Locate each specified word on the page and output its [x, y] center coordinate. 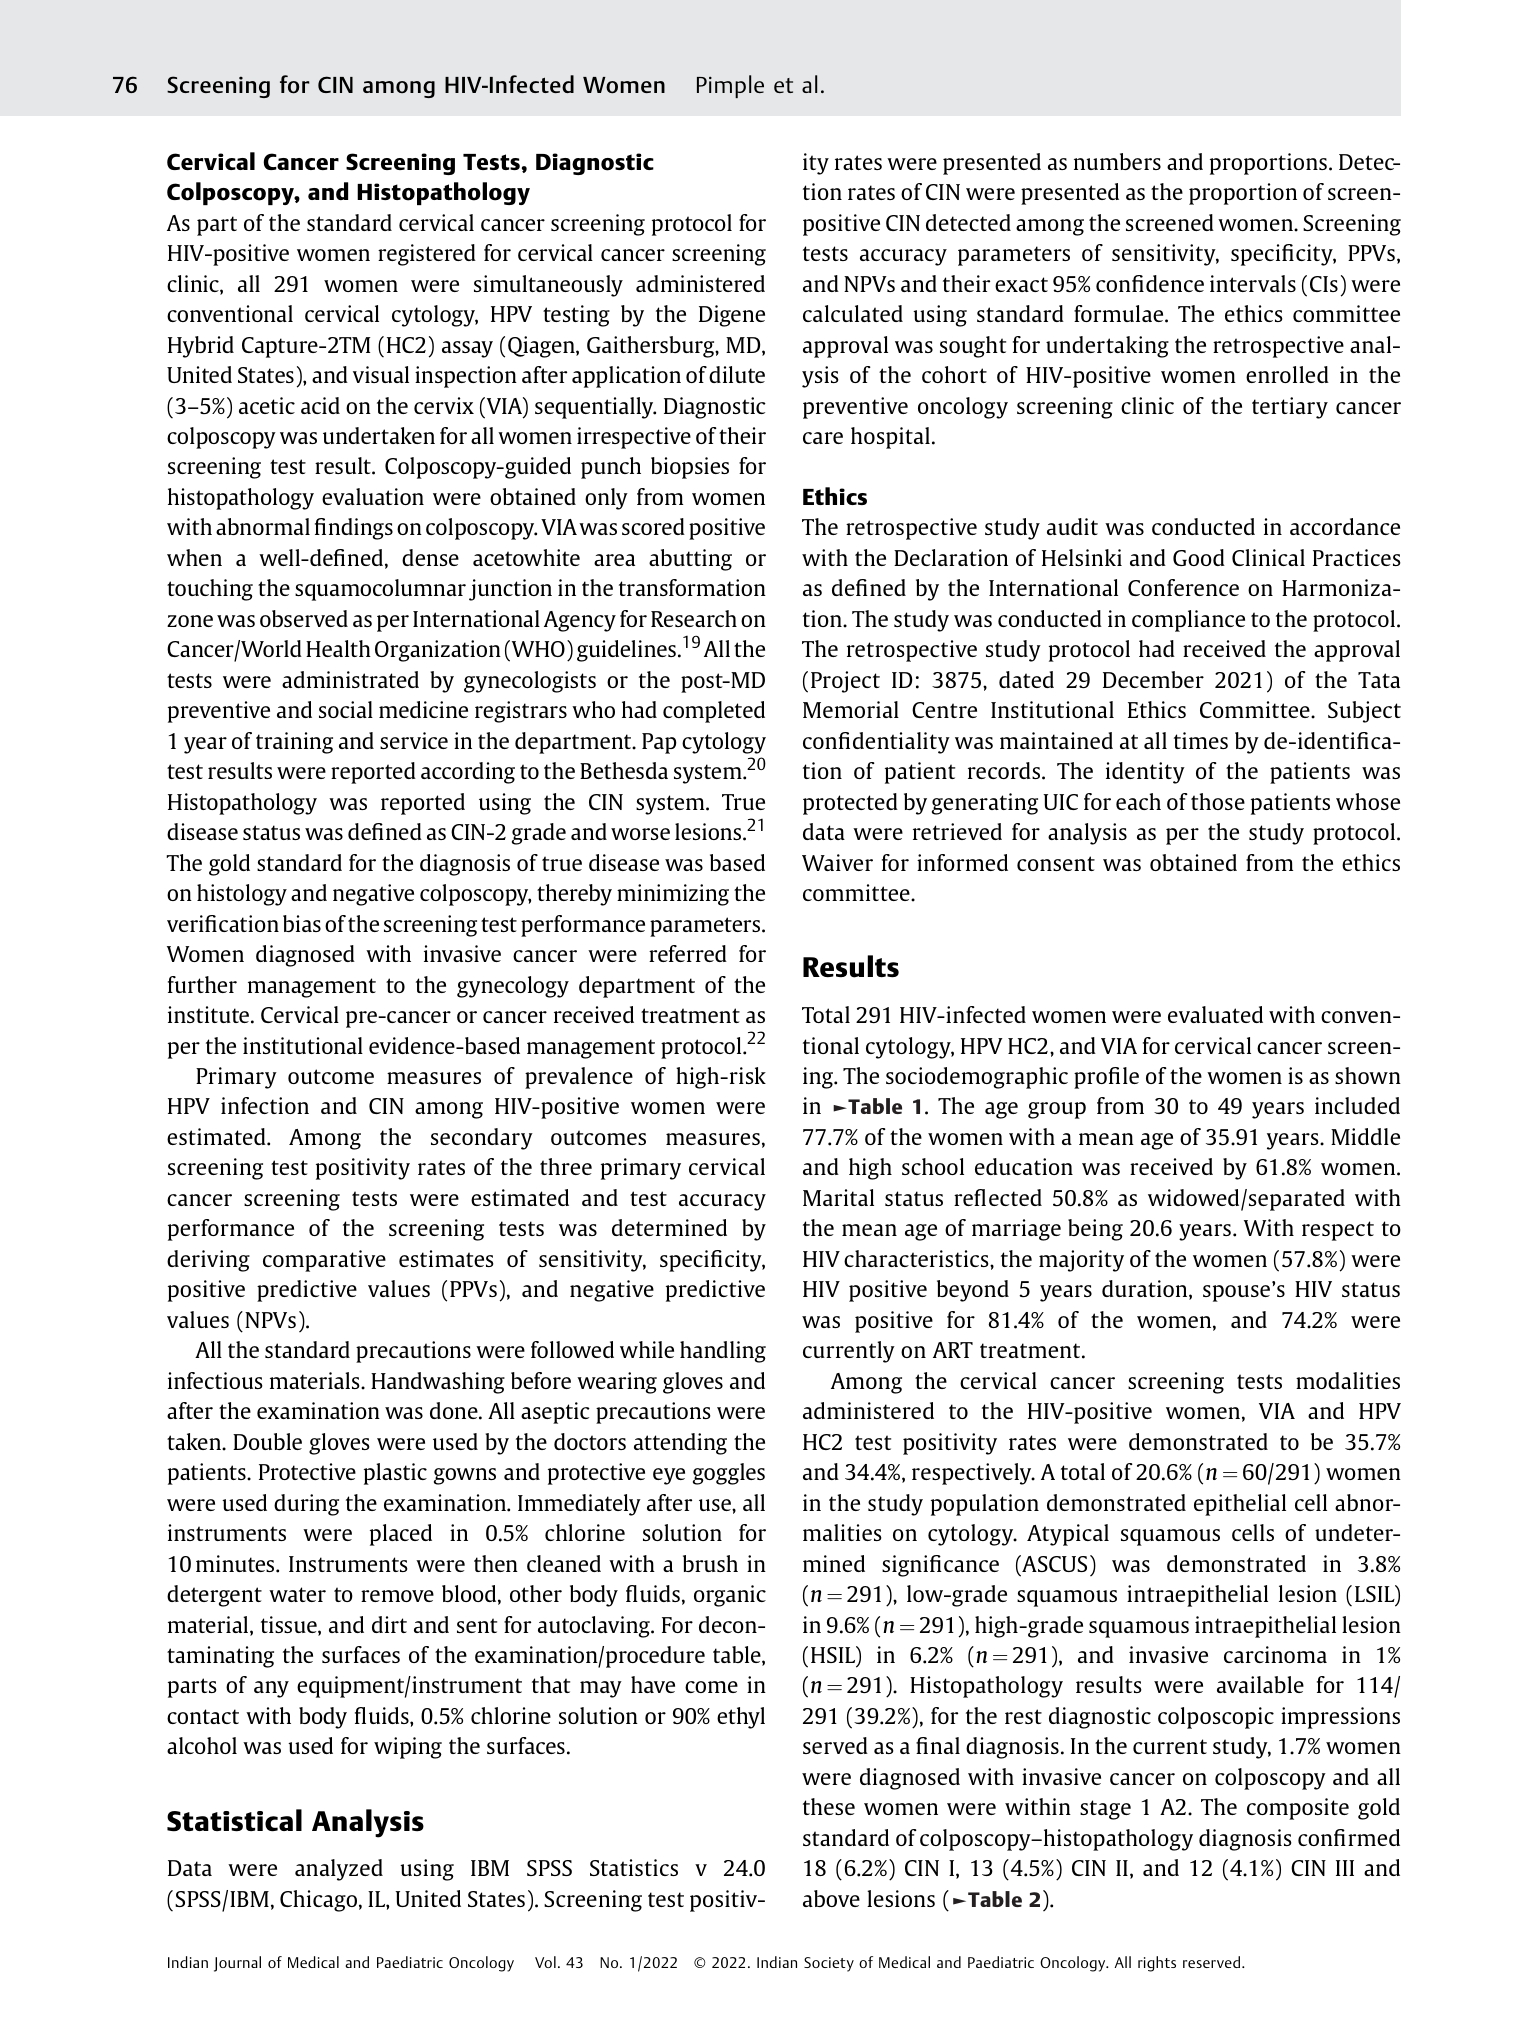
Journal [237, 1964]
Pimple [730, 86]
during [306, 1505]
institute [210, 1014]
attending [680, 1444]
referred [688, 953]
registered [427, 255]
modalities [1348, 1380]
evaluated [1215, 1014]
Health [338, 648]
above [831, 1898]
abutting [690, 560]
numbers [1117, 161]
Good [1199, 557]
